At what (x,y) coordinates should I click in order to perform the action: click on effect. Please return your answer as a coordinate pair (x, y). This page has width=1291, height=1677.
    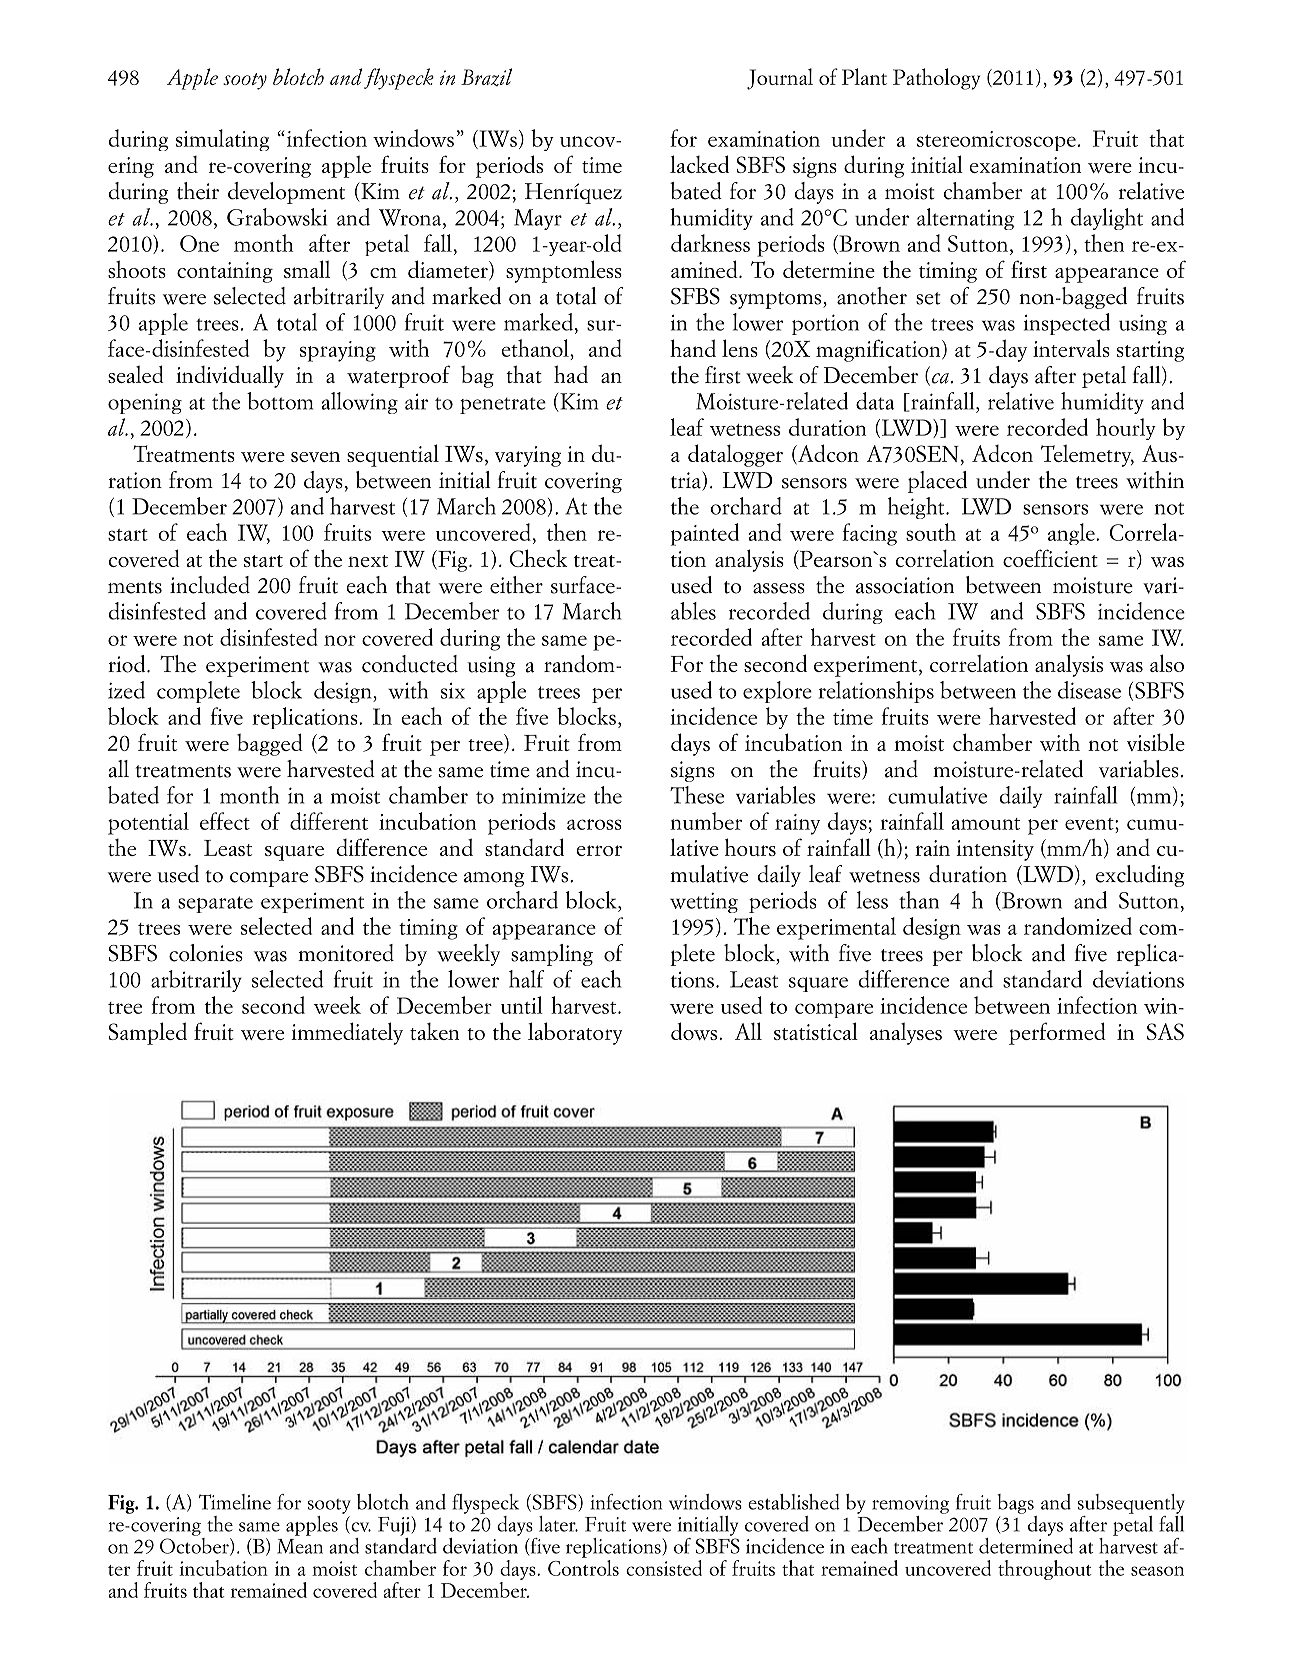
    Looking at the image, I should click on (225, 821).
